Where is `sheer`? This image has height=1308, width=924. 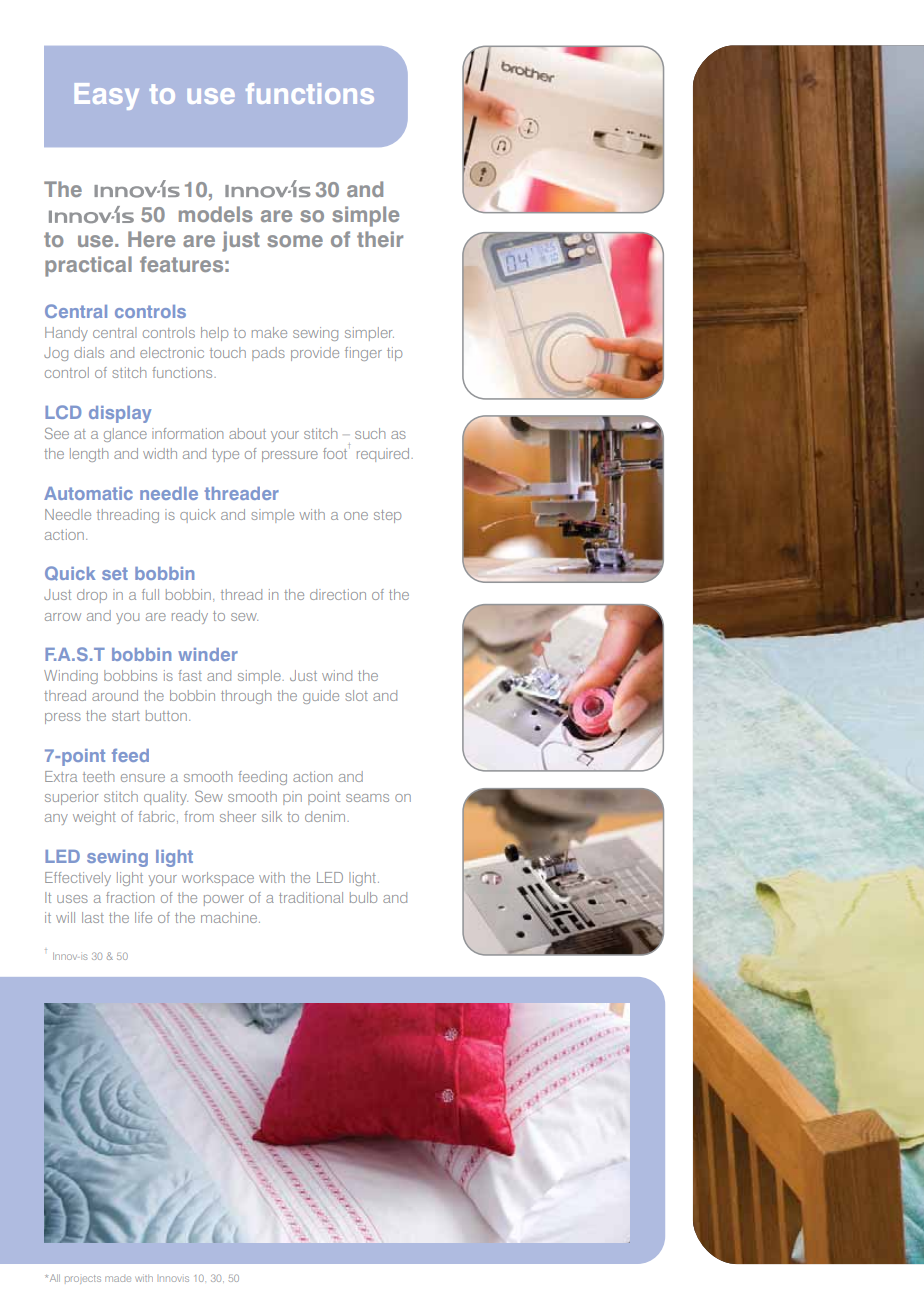
sheer is located at coordinates (238, 816).
